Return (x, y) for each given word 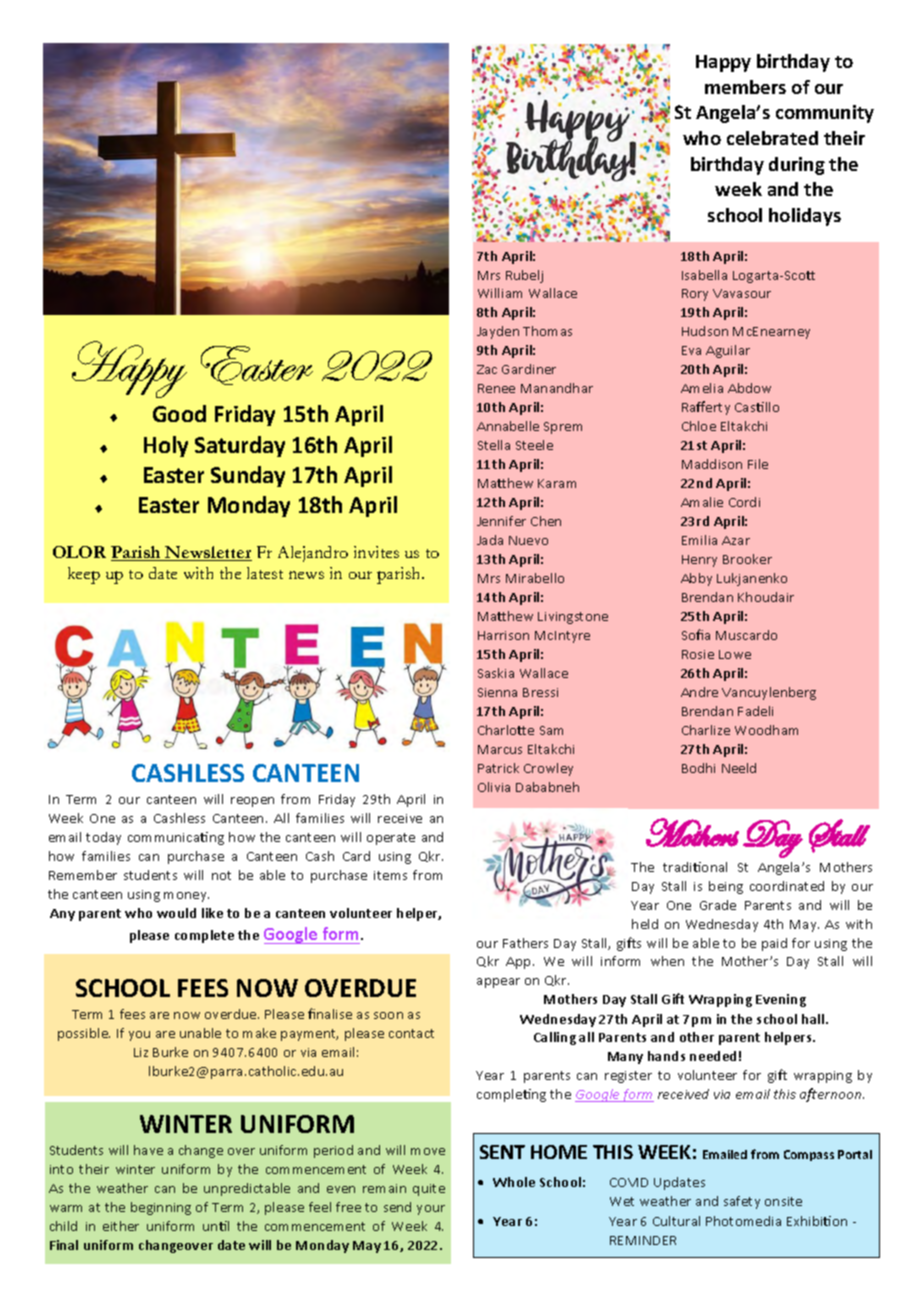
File (758, 464)
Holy (166, 446)
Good (179, 413)
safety (742, 1202)
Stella (494, 445)
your (431, 1210)
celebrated (772, 138)
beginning (161, 1208)
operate (391, 839)
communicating (176, 838)
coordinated (787, 886)
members (745, 87)
